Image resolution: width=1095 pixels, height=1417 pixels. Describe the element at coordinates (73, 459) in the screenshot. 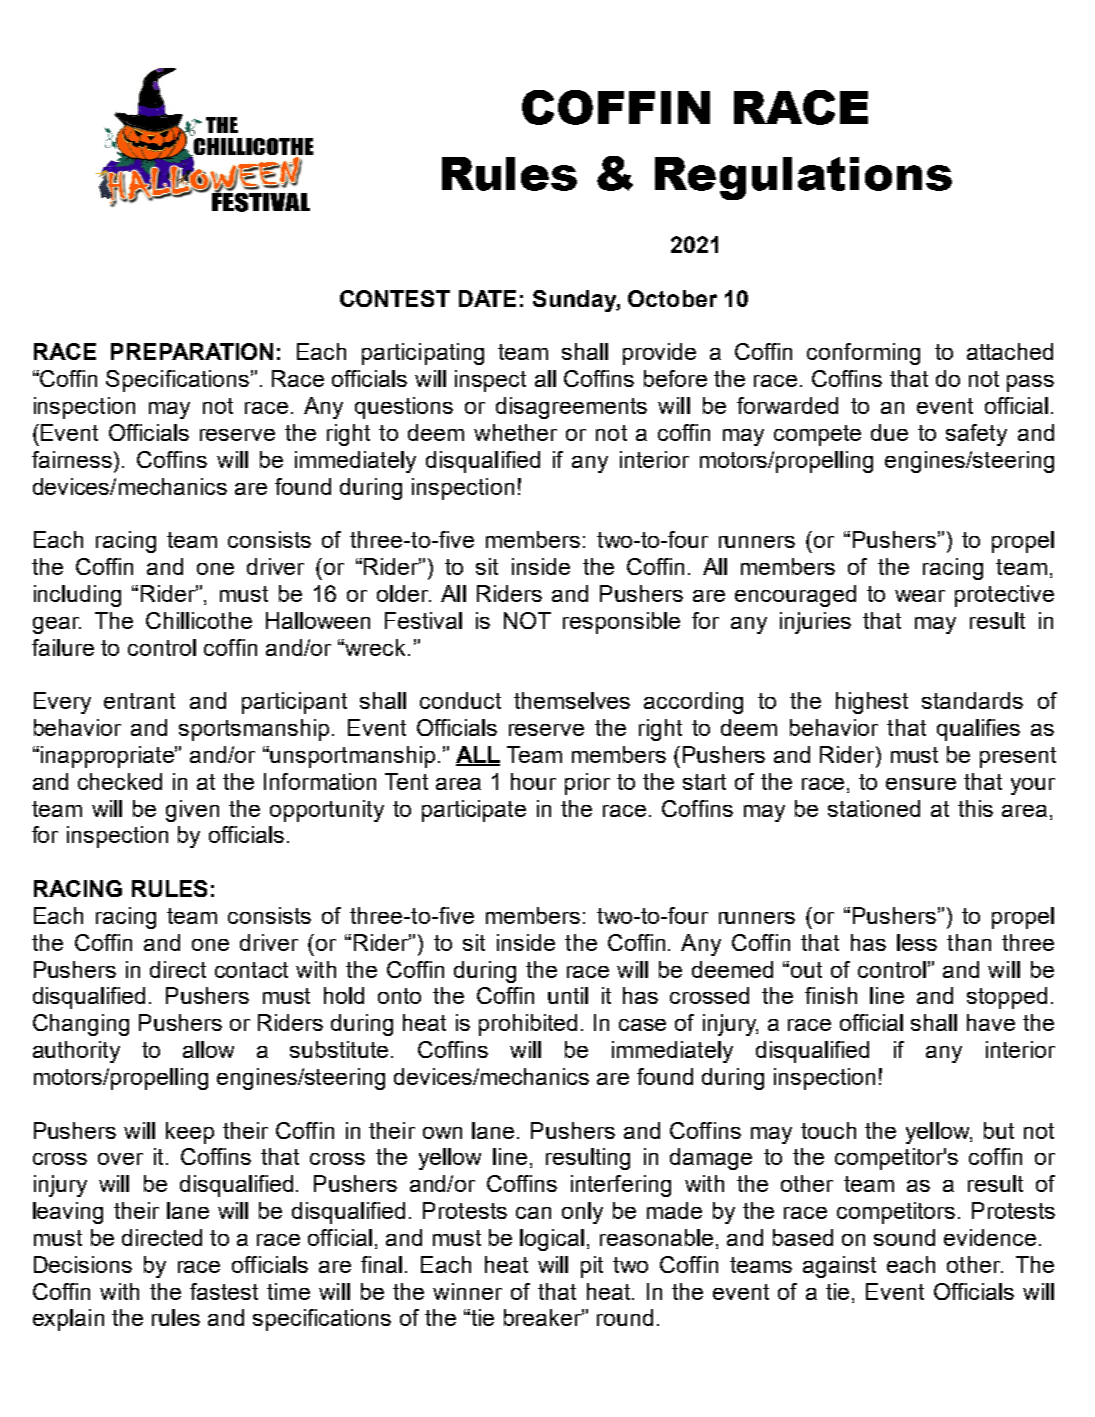

I see `fairness` at that location.
